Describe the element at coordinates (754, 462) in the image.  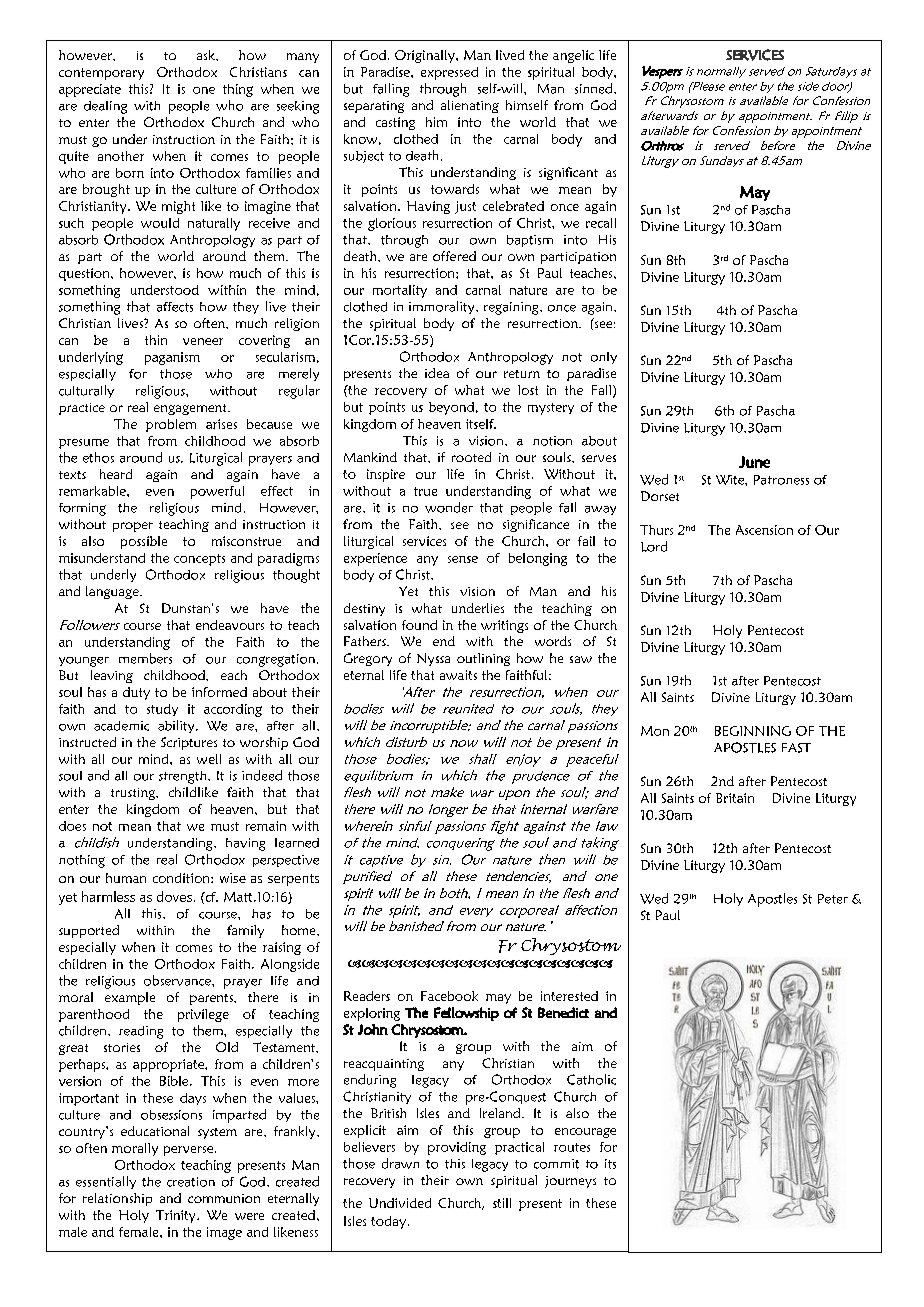
I see `June` at that location.
